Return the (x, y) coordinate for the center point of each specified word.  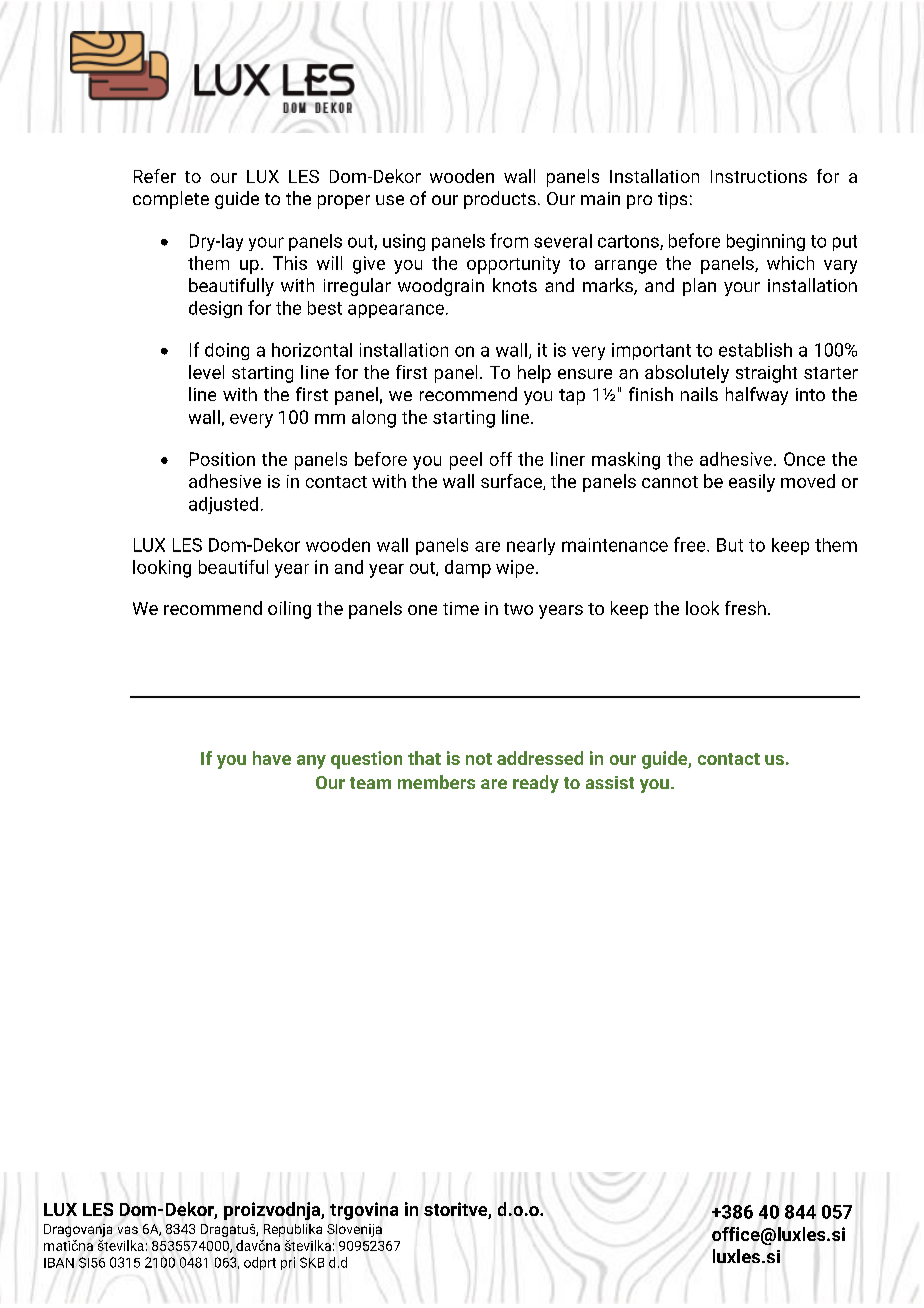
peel (466, 461)
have (272, 758)
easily (752, 483)
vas (128, 1230)
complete (171, 200)
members (436, 782)
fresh (745, 608)
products (500, 200)
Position (222, 459)
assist (610, 782)
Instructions (759, 176)
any (311, 762)
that (424, 758)
